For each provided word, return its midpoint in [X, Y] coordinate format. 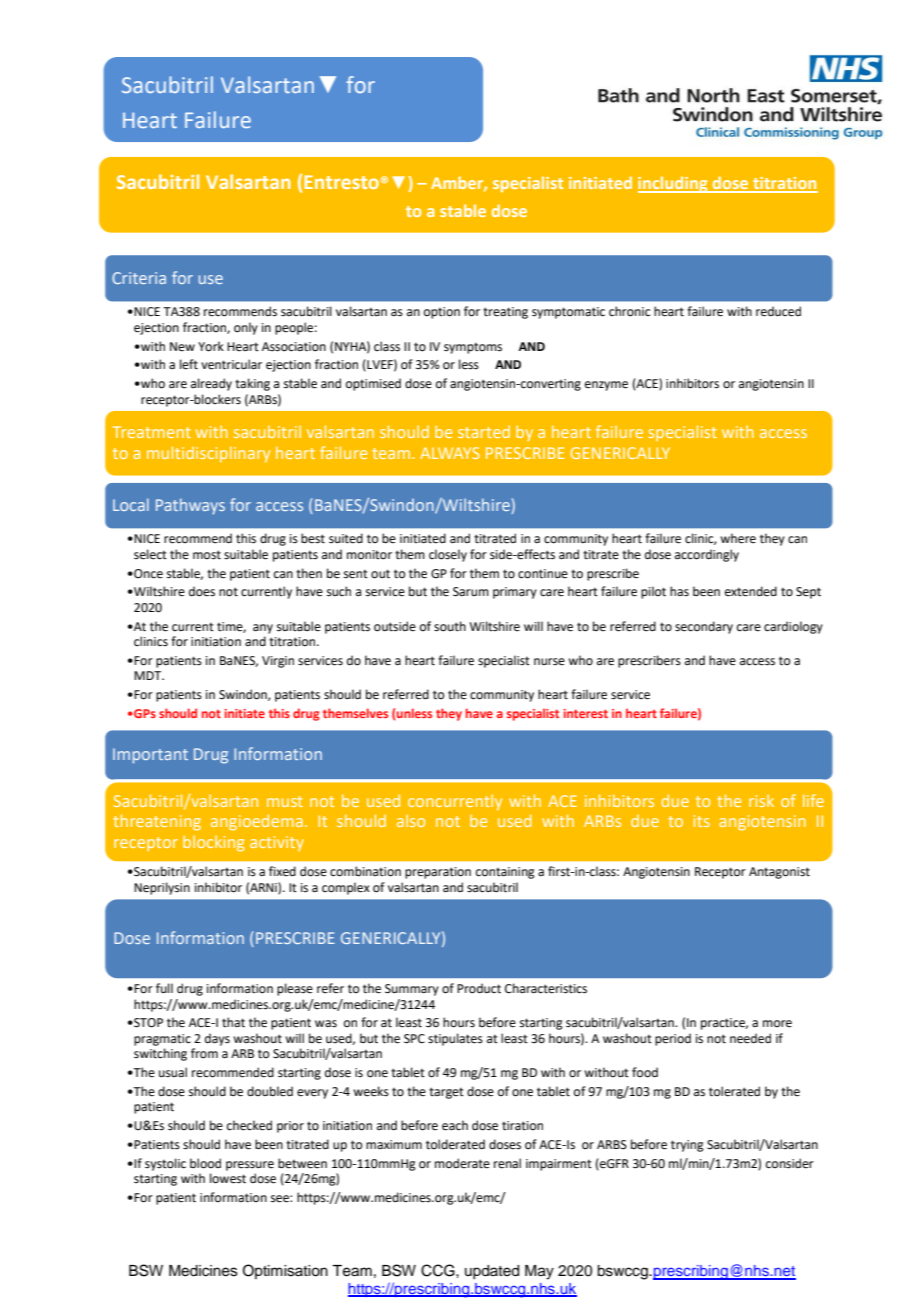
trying [687, 1146]
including [674, 184]
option [442, 313]
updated [492, 1272]
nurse [549, 662]
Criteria [139, 278]
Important [150, 756]
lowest [228, 1178]
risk [761, 801]
